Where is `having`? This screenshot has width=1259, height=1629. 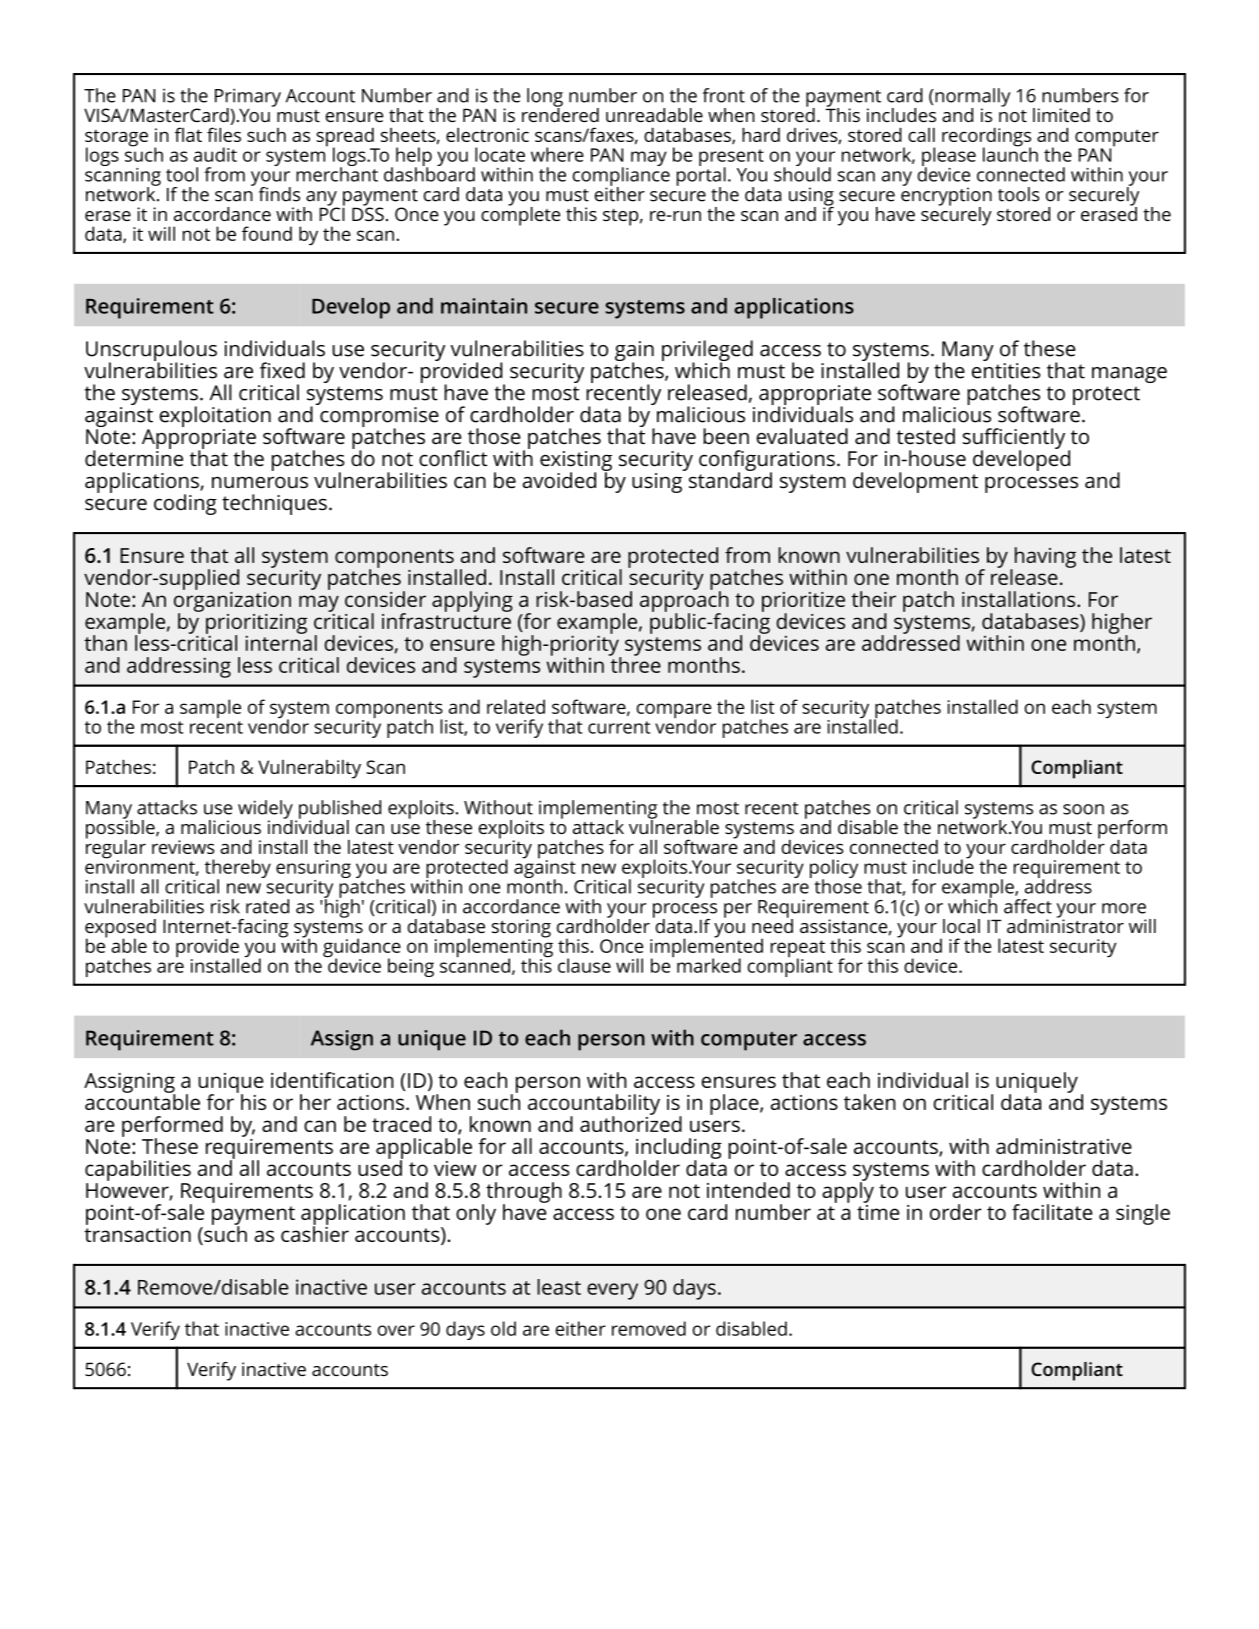 having is located at coordinates (1044, 558).
